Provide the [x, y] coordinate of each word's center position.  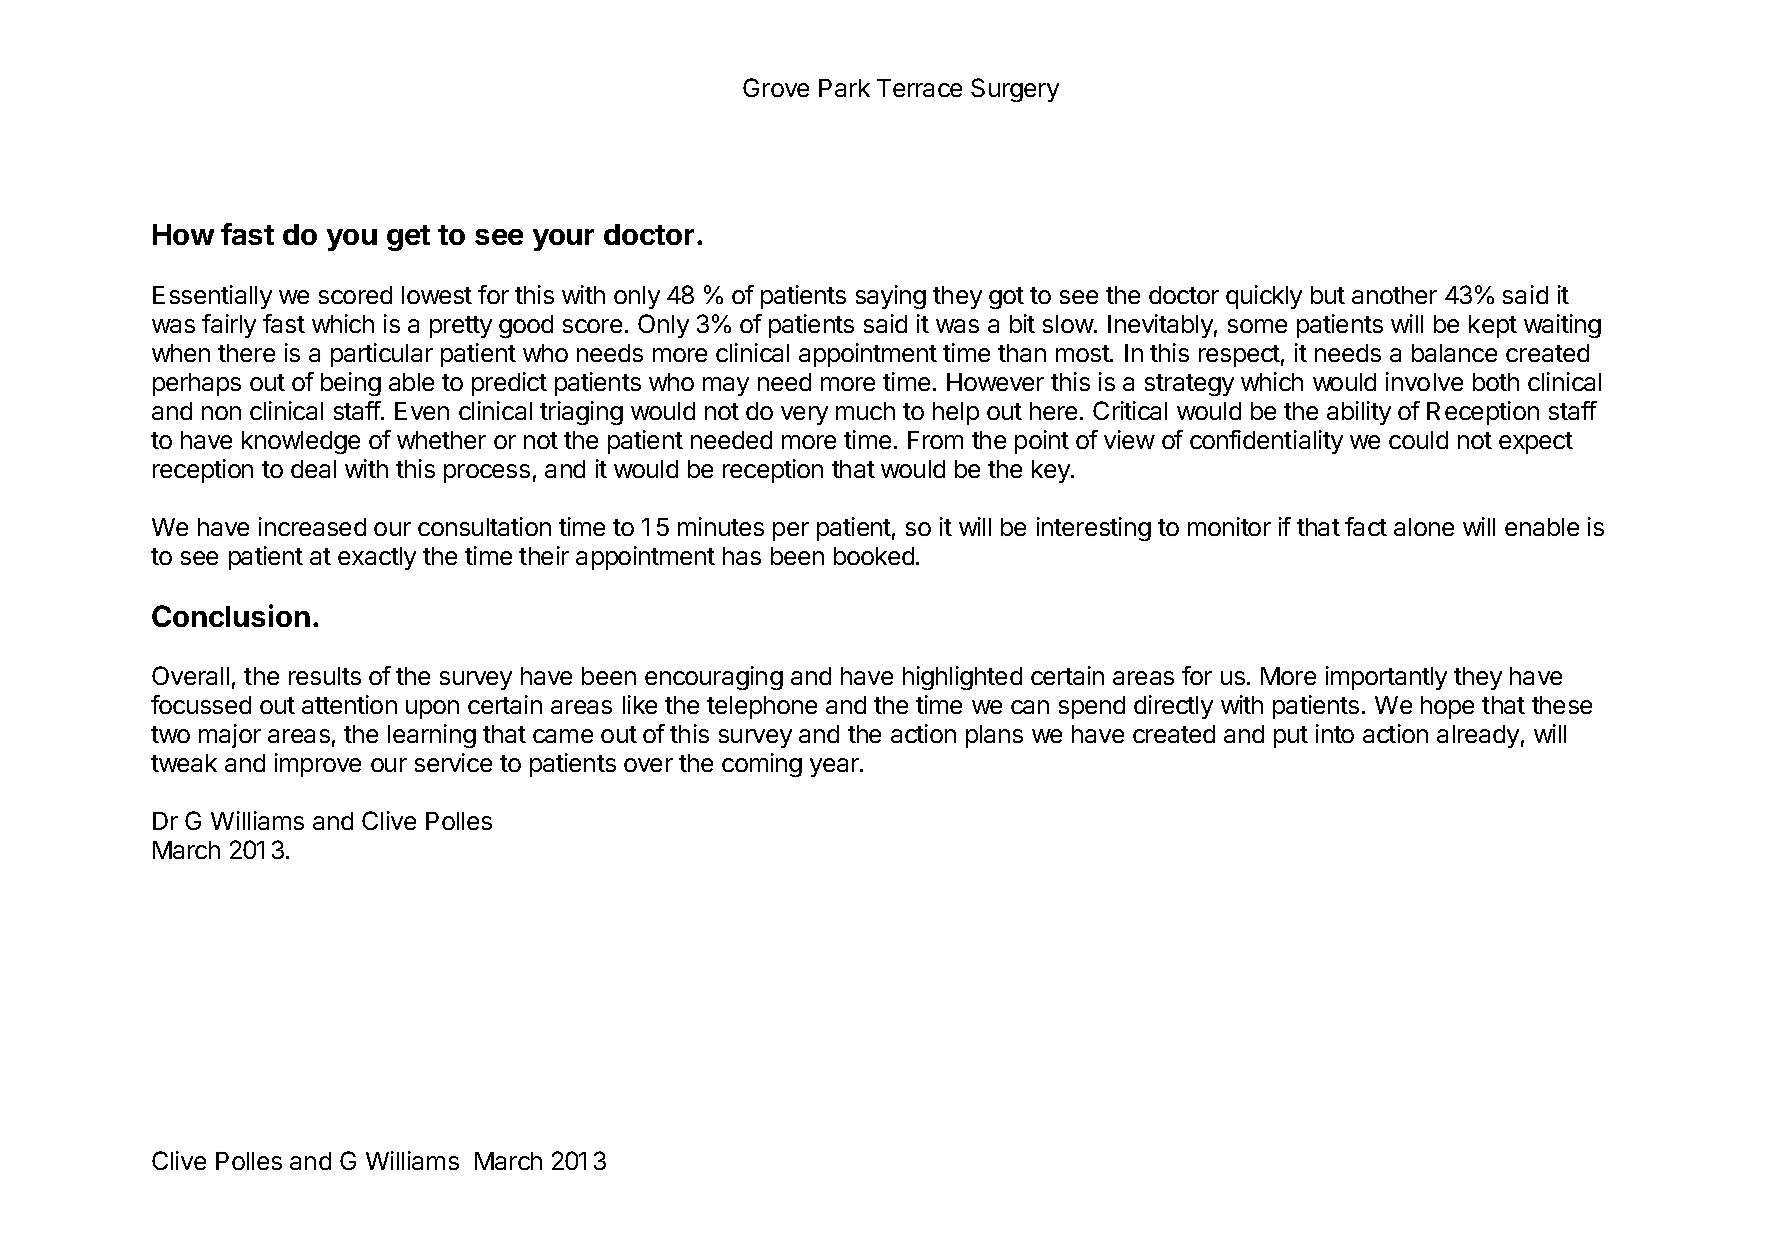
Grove [776, 87]
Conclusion [231, 615]
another [1394, 295]
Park [844, 88]
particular [382, 355]
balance [1454, 353]
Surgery [1015, 90]
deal [313, 469]
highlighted [962, 678]
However [995, 382]
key [1052, 471]
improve [318, 765]
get [408, 238]
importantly [1386, 678]
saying [891, 297]
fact [1366, 526]
